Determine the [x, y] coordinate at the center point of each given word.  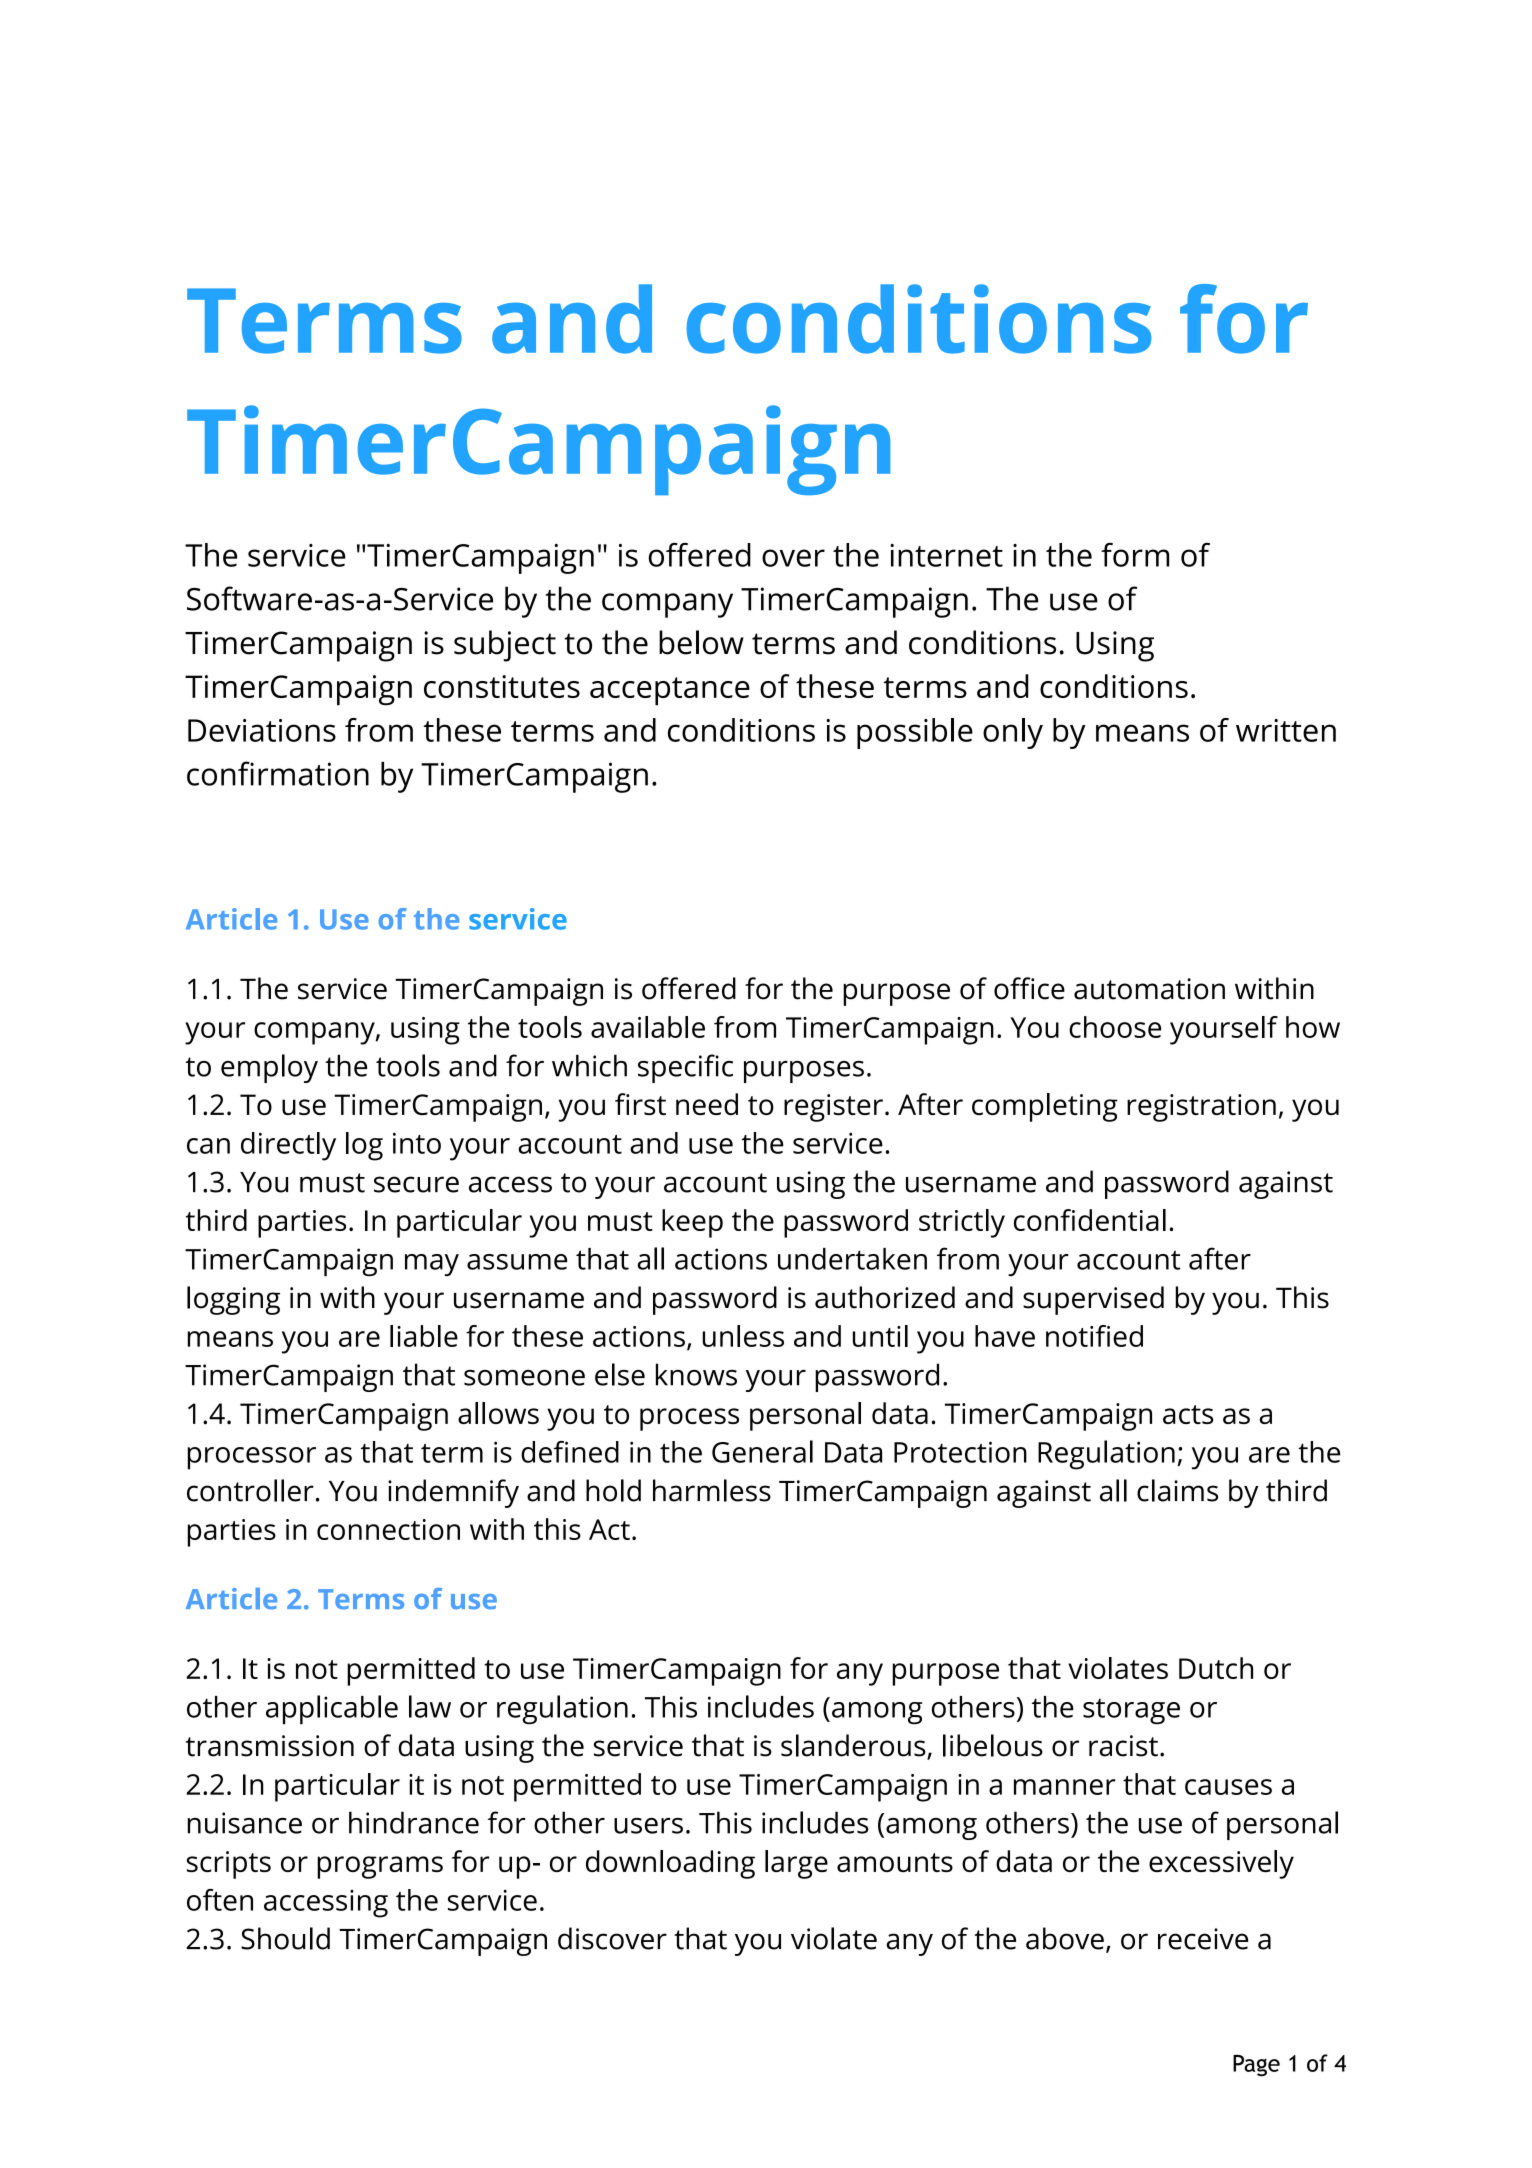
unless [743, 1336]
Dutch [1216, 1668]
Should [285, 1938]
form [1135, 555]
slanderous [854, 1746]
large [796, 1864]
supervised [1093, 1300]
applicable [332, 1710]
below [701, 642]
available [648, 1027]
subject [505, 646]
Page [1256, 2066]
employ [269, 1068]
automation [1149, 989]
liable [424, 1336]
